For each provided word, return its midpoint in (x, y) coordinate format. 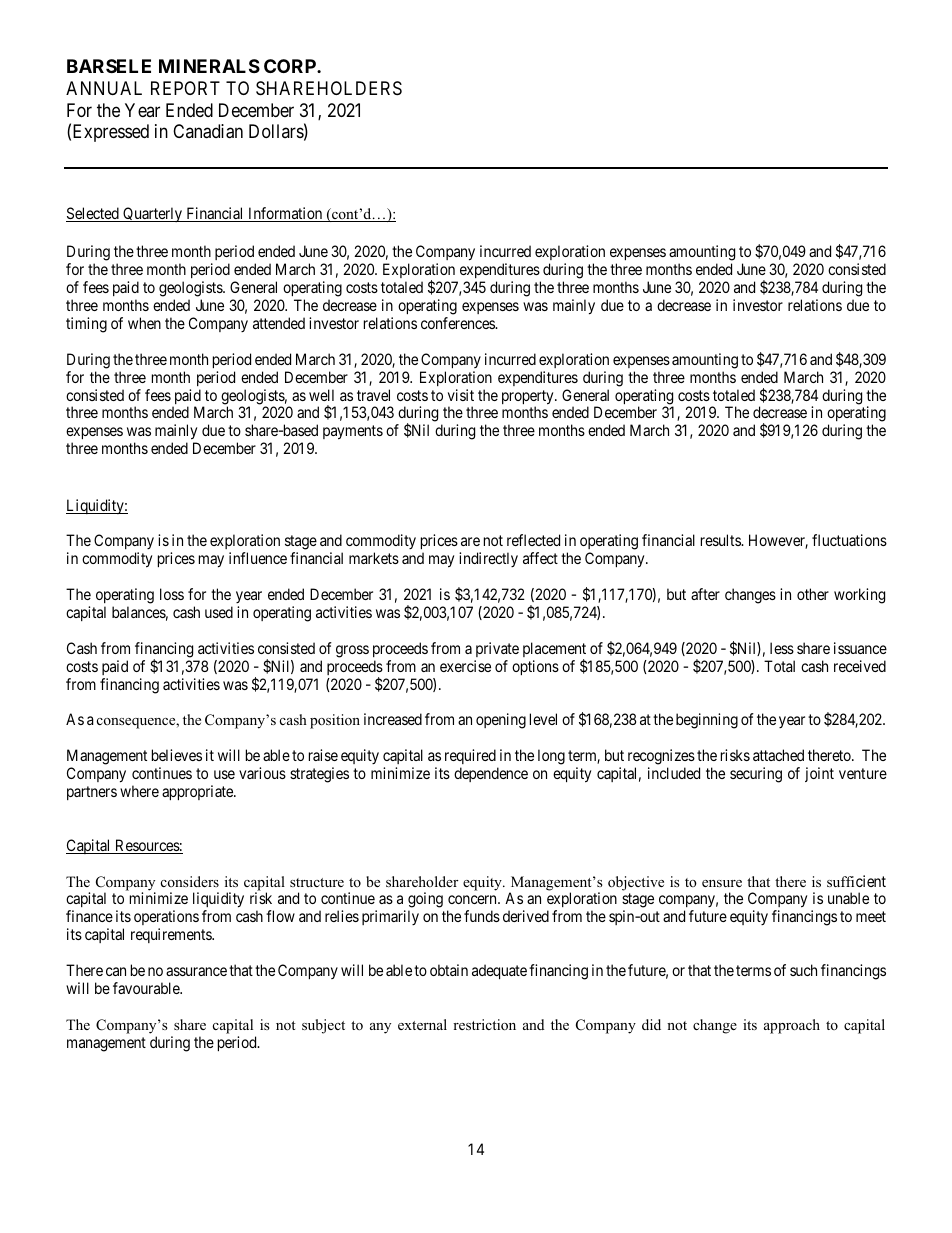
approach (792, 1026)
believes (177, 755)
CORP (291, 66)
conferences (458, 323)
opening (501, 721)
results (721, 540)
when (144, 323)
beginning (707, 721)
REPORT (185, 88)
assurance (196, 971)
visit (461, 395)
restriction (484, 1024)
